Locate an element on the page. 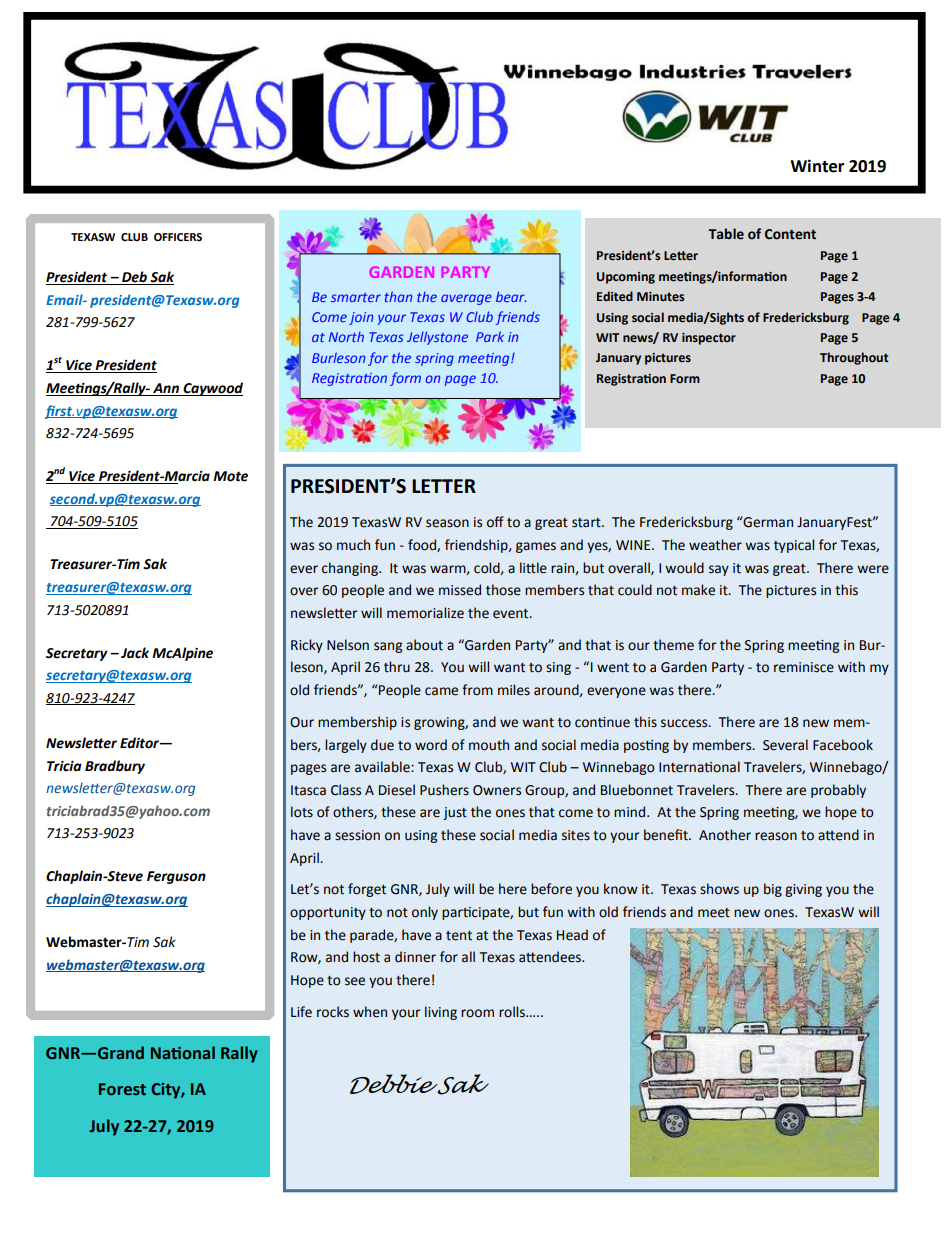 This image has height=1233, width=952. Jack is located at coordinates (135, 653).
